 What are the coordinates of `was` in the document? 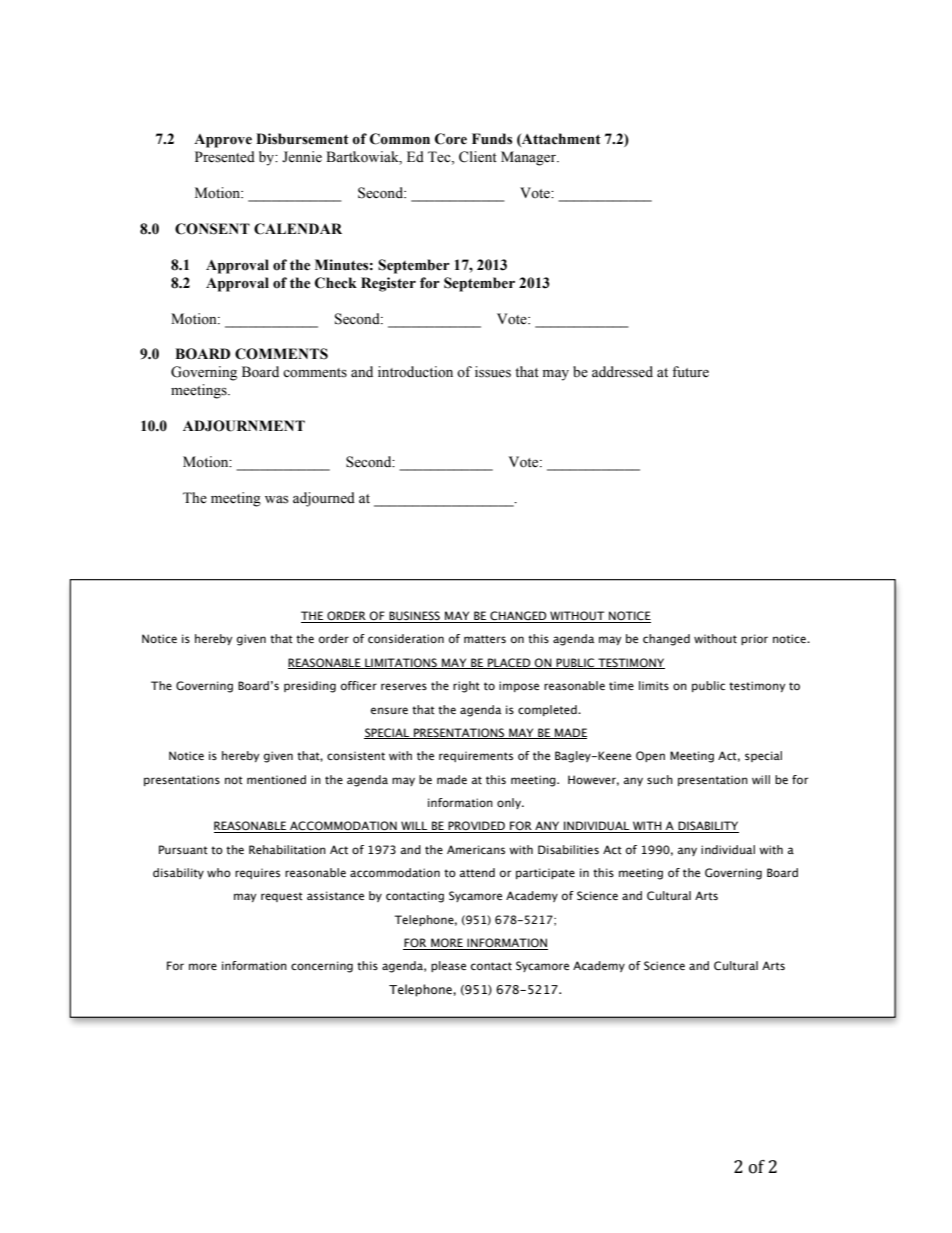 It's located at (276, 500).
